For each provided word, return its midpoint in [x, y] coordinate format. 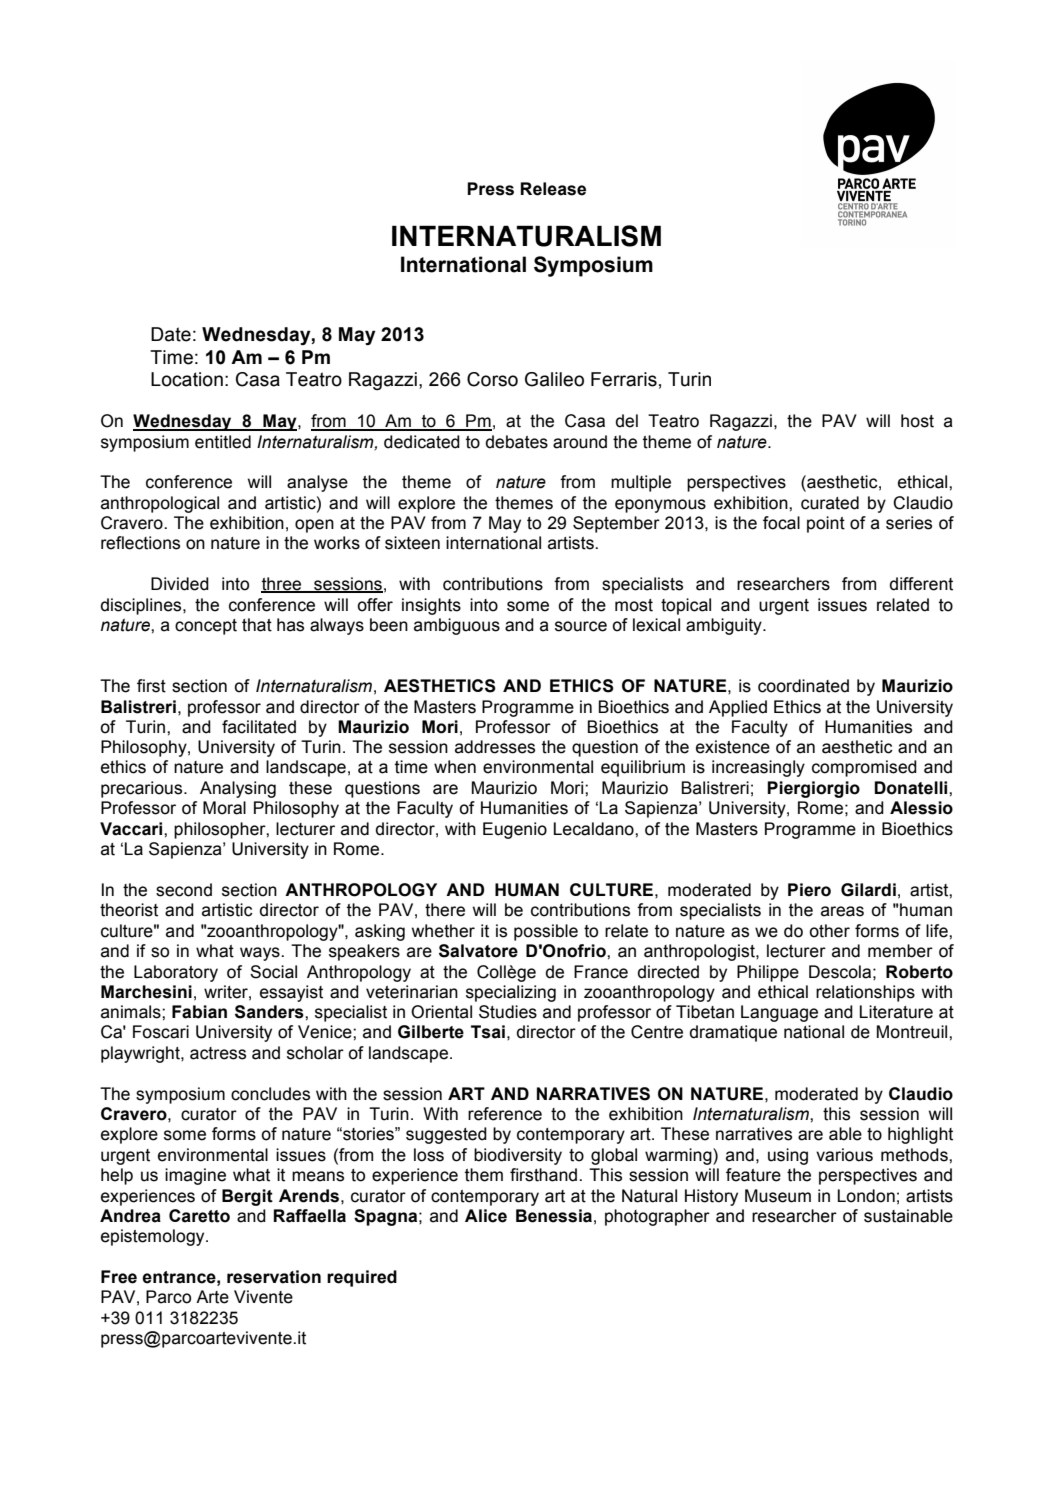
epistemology [154, 1237]
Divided [180, 584]
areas [842, 911]
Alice [486, 1216]
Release [553, 189]
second [184, 890]
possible [546, 932]
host [917, 421]
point [826, 524]
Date [171, 334]
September [616, 524]
